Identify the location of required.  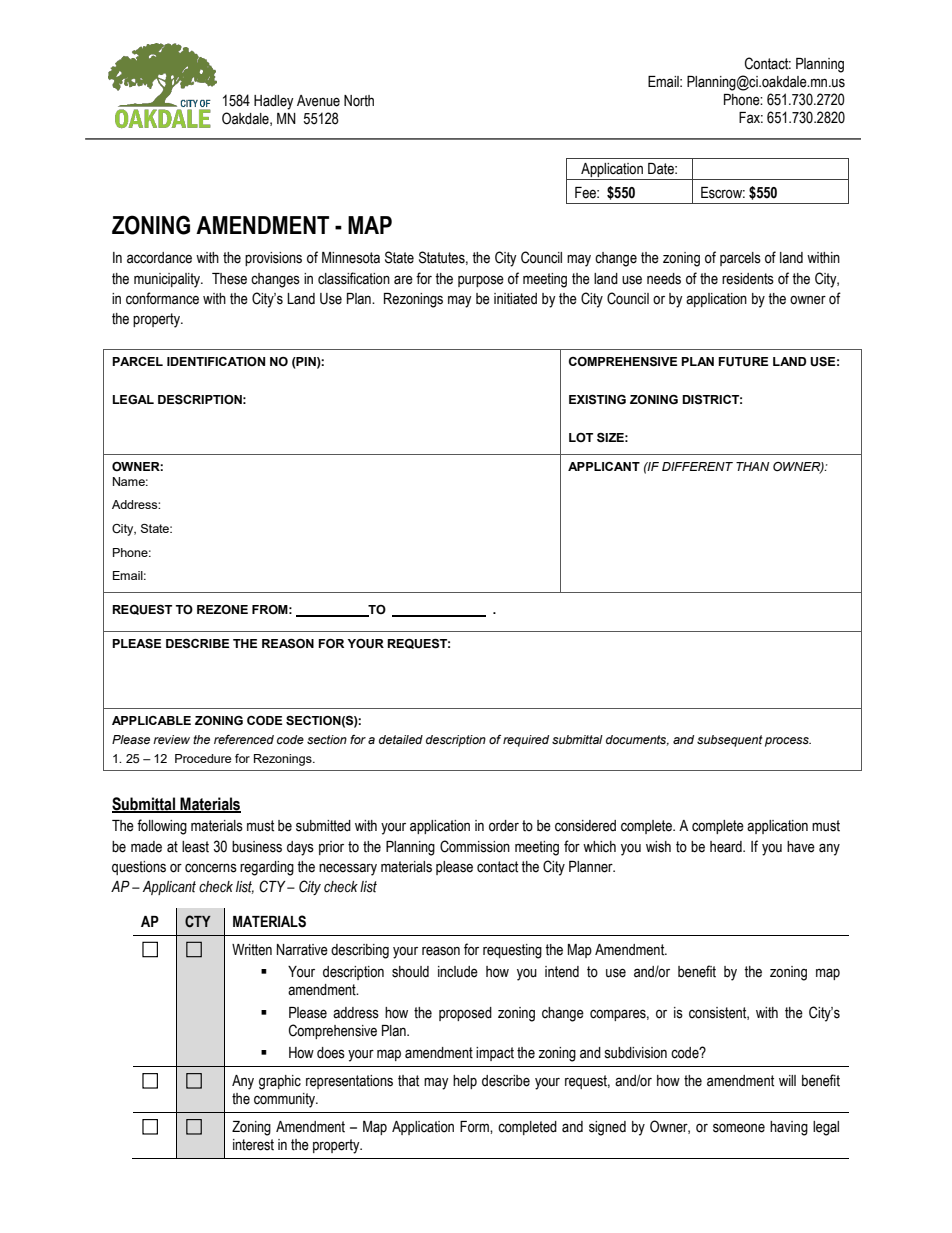
(526, 741).
